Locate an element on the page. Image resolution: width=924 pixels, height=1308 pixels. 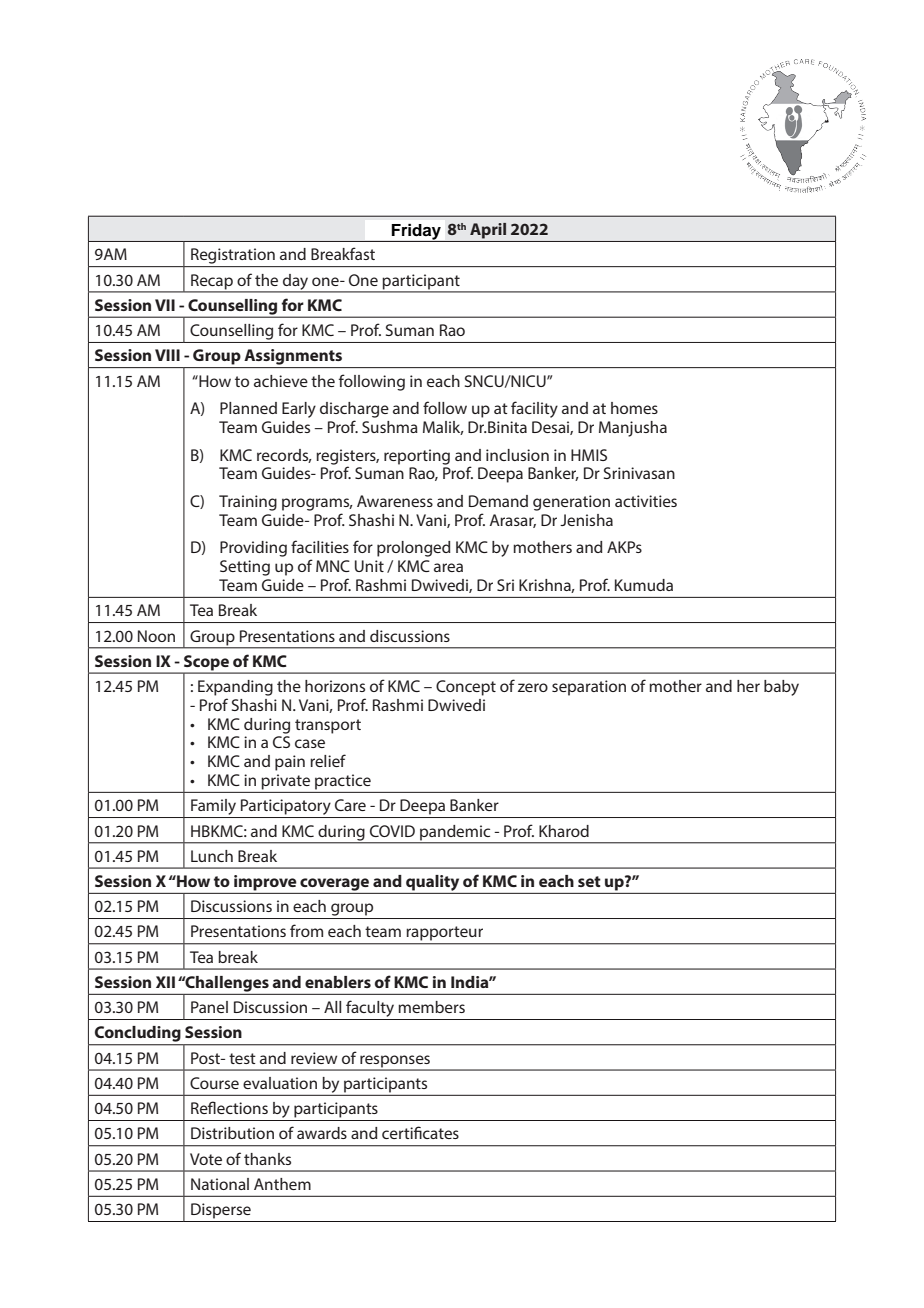
baby is located at coordinates (781, 688).
